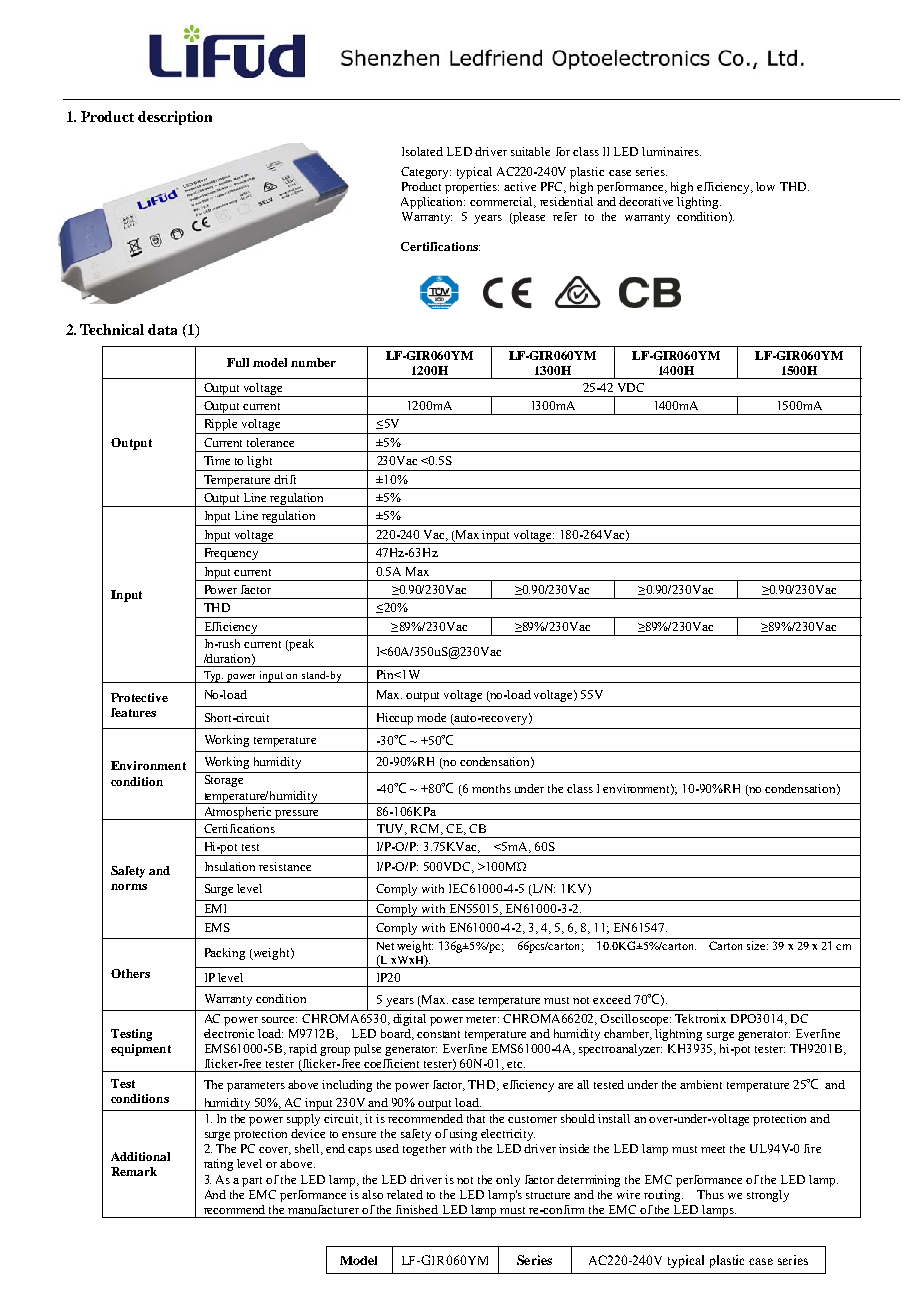 This screenshot has height=1308, width=924. Describe the element at coordinates (175, 118) in the screenshot. I see `description` at that location.
